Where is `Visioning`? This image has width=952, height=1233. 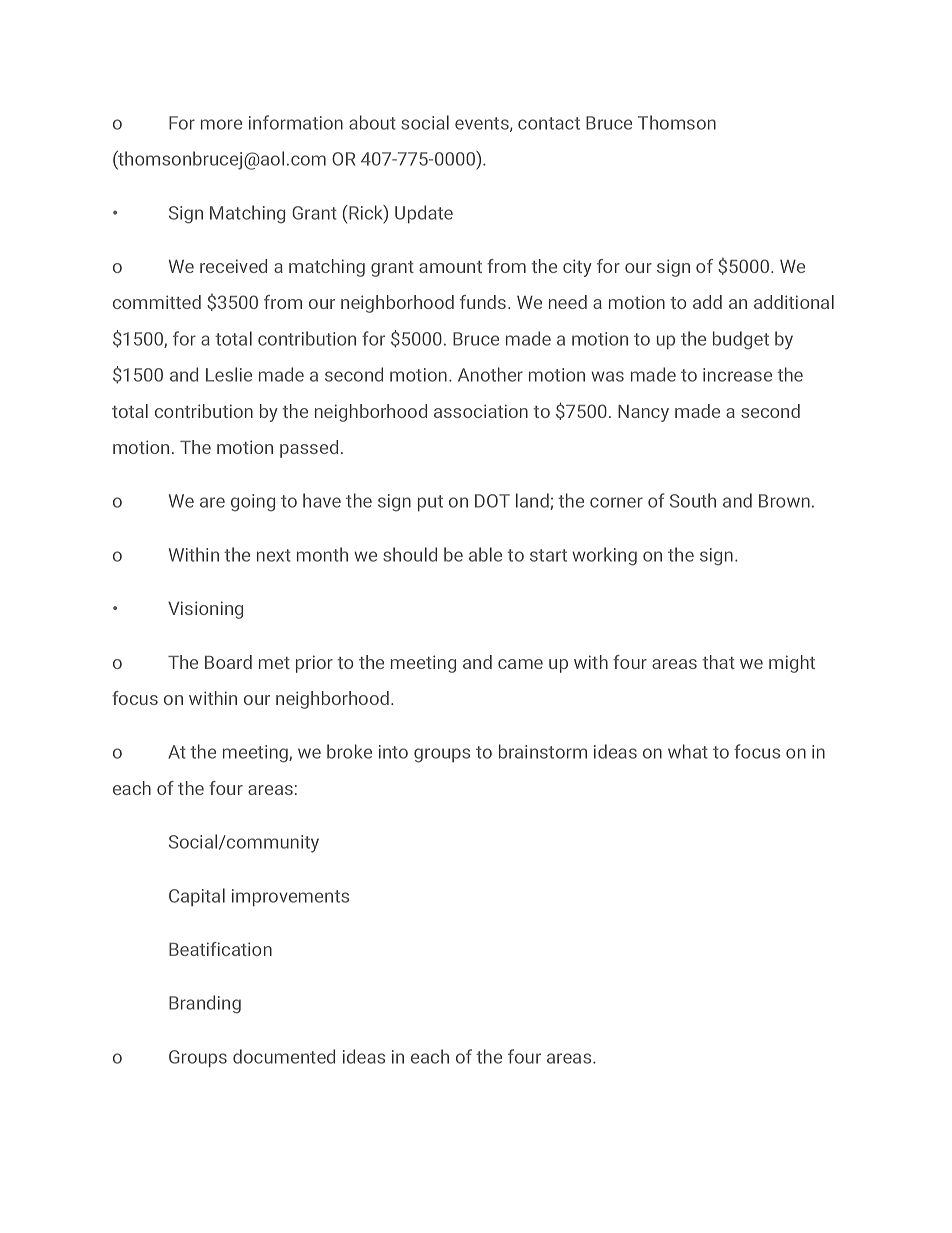 Visioning is located at coordinates (205, 610).
